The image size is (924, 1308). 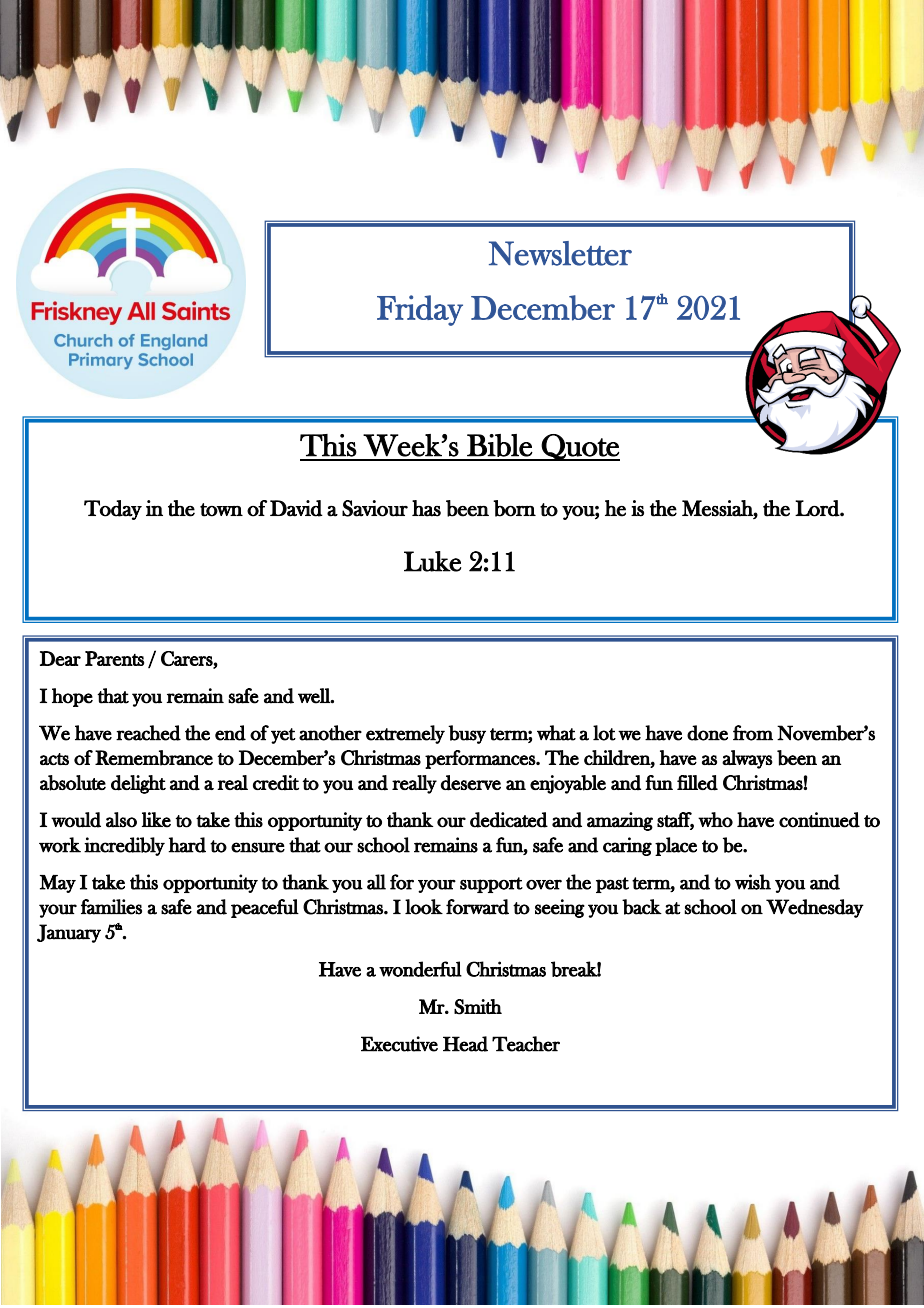 What do you see at coordinates (478, 1007) in the screenshot?
I see `Smith` at bounding box center [478, 1007].
